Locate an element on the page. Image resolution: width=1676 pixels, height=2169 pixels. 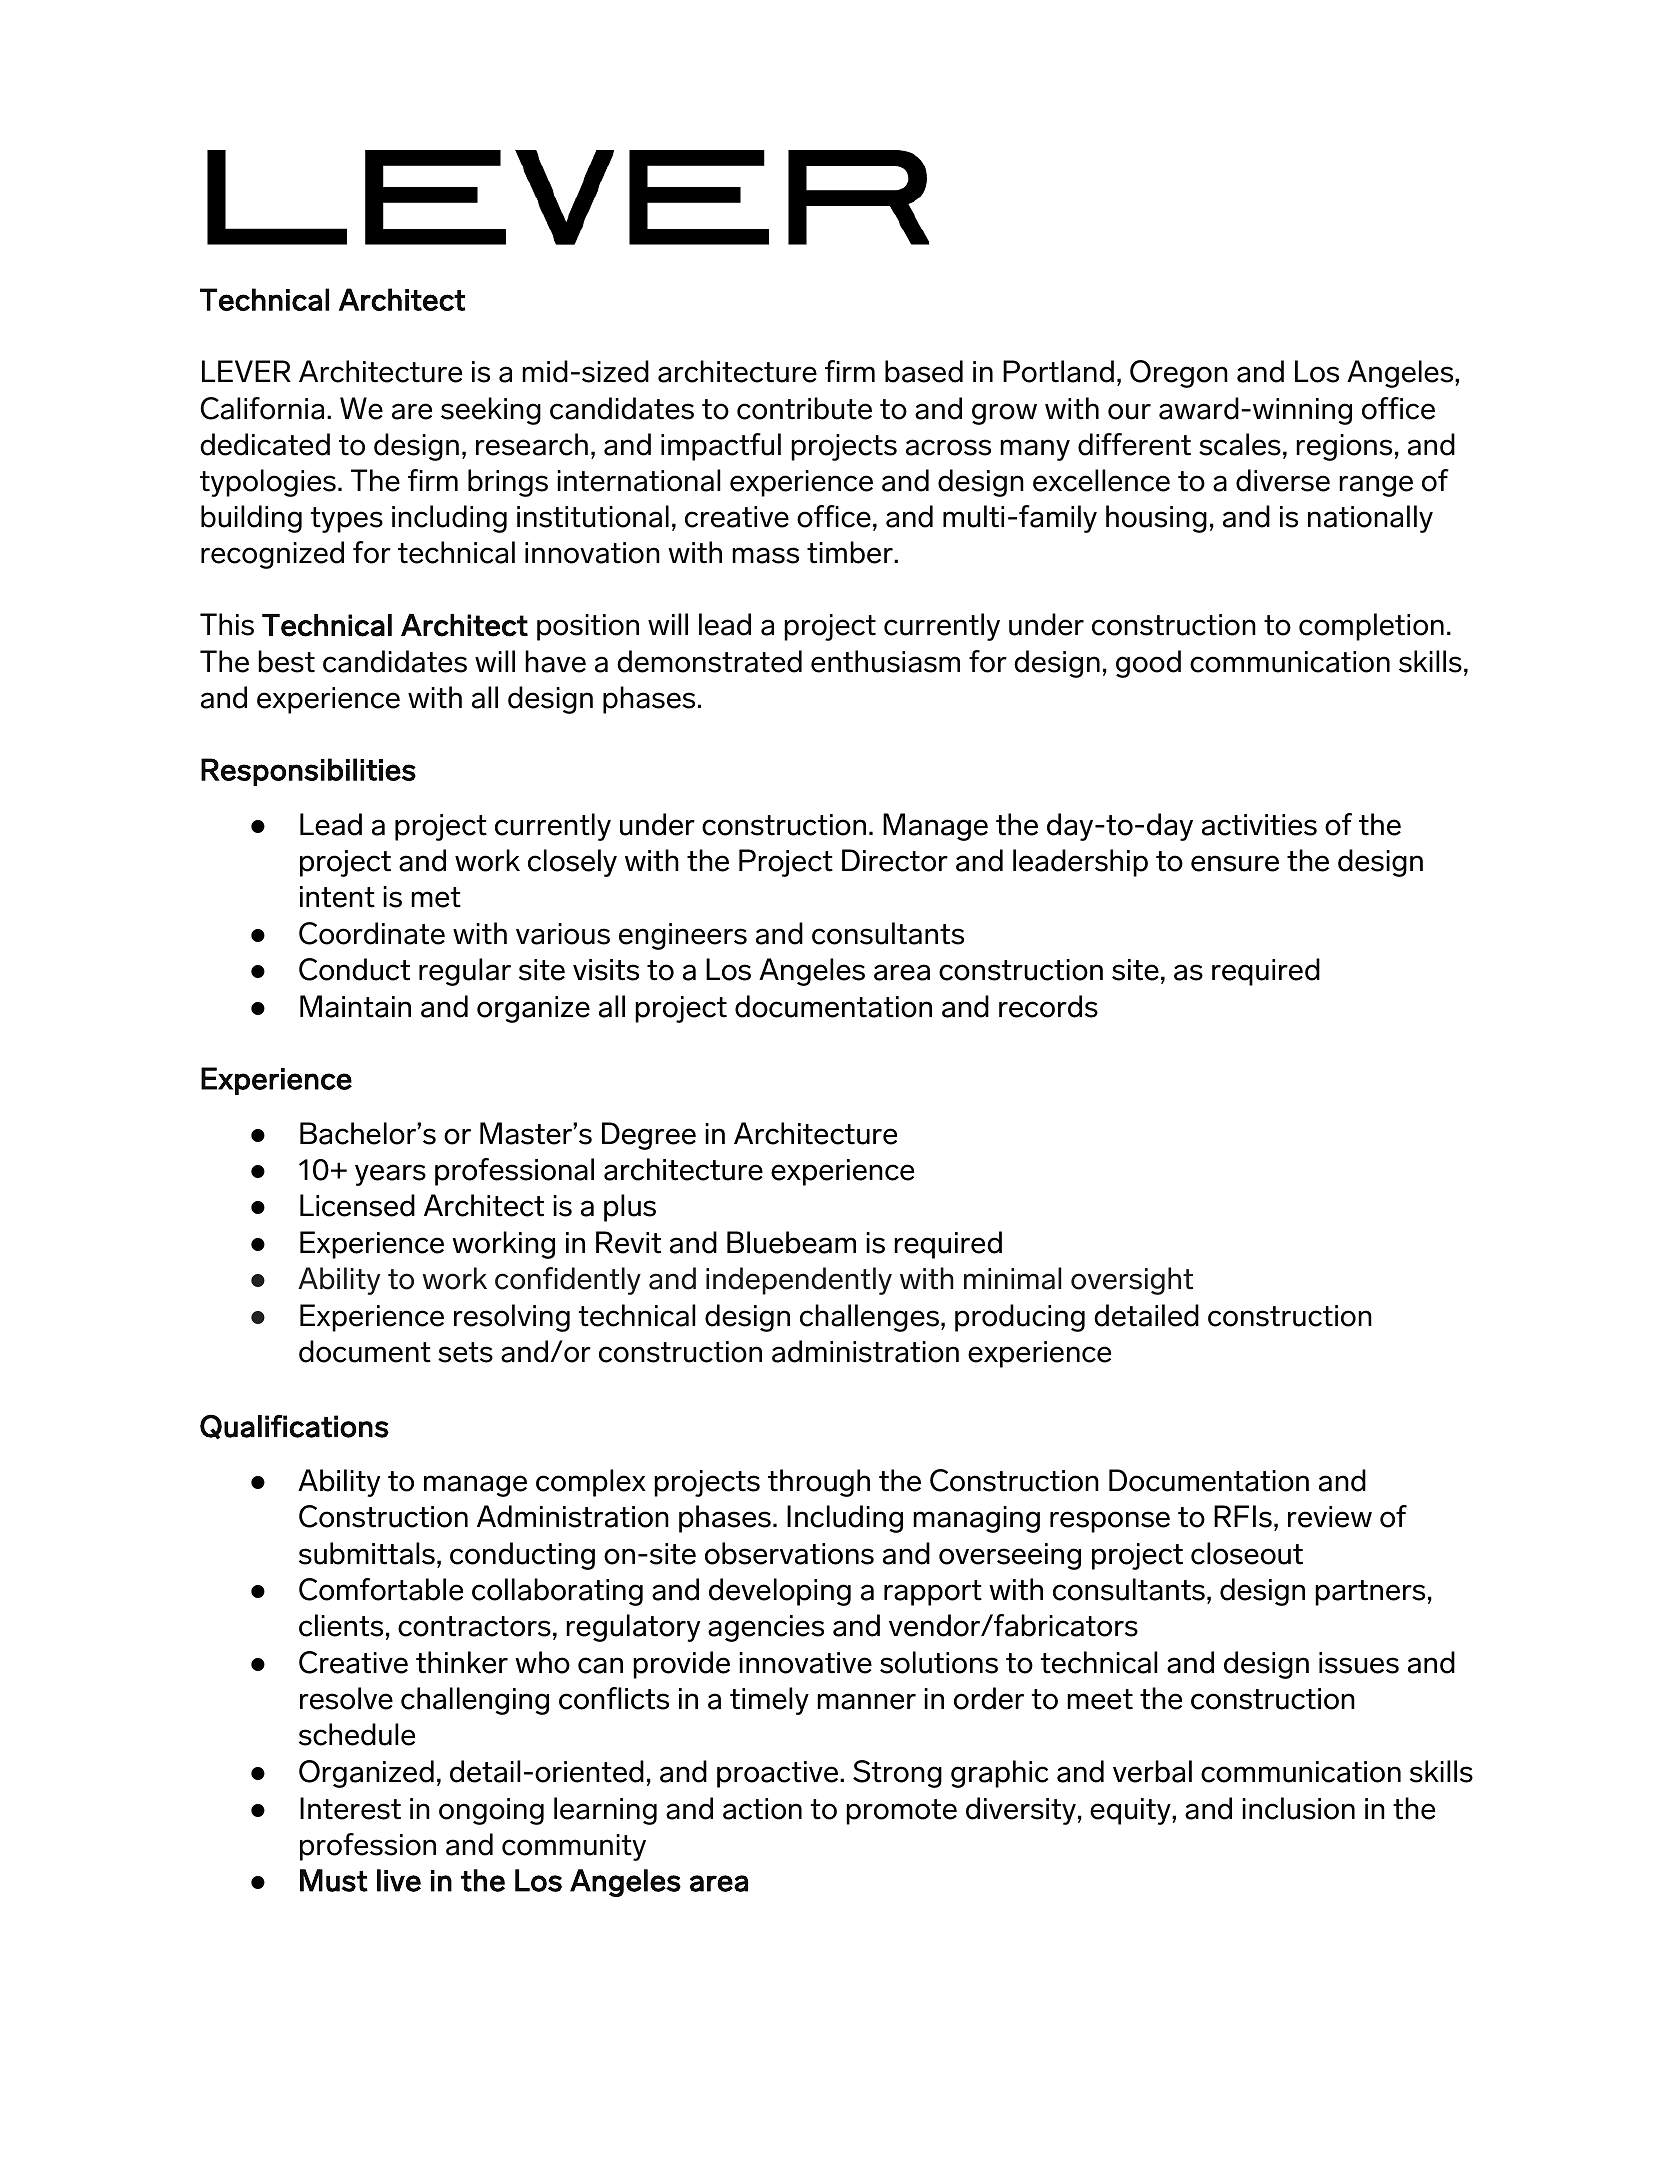
Interest is located at coordinates (350, 1808).
